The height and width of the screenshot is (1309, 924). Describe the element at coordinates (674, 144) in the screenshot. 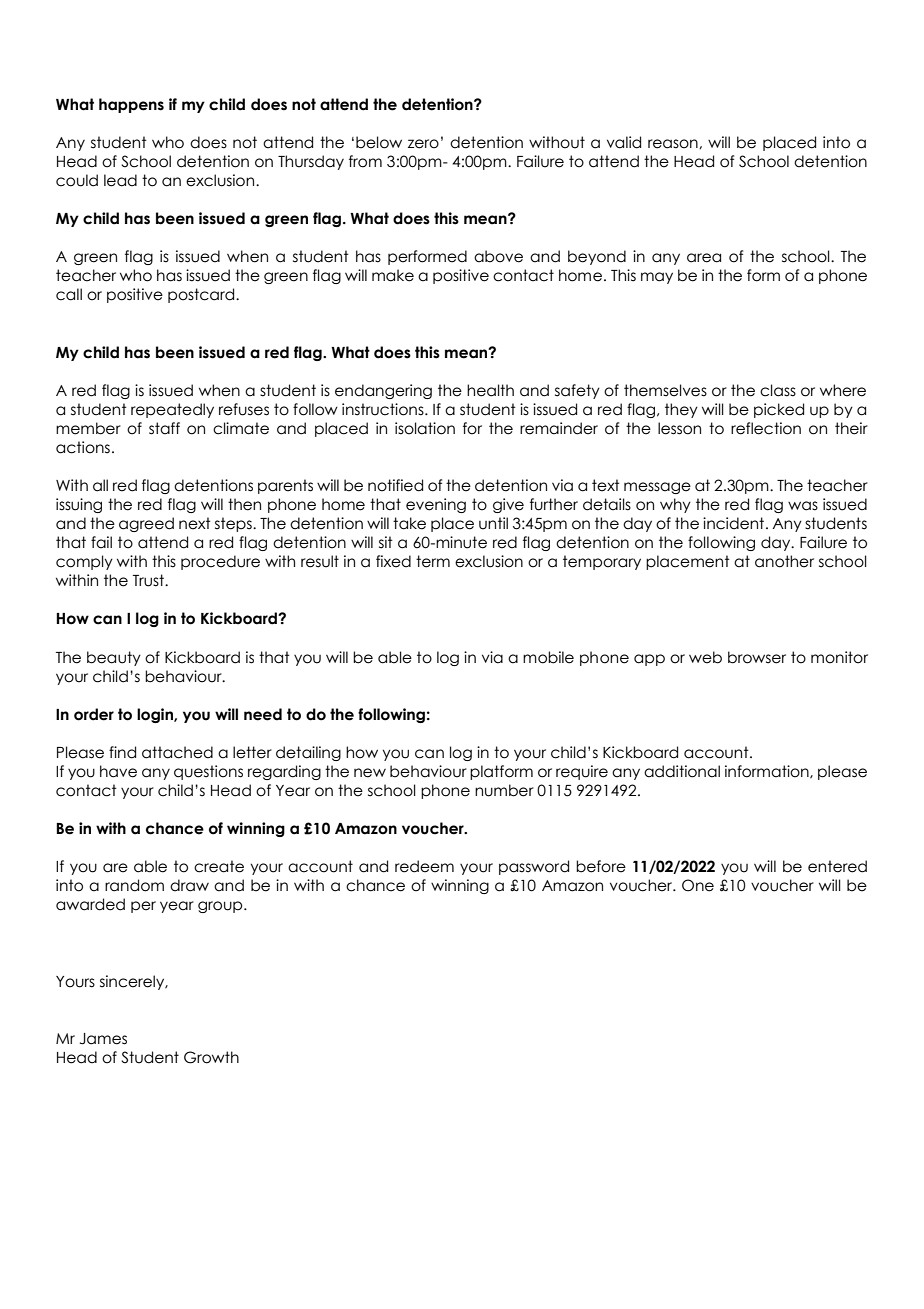

I see `reason` at that location.
